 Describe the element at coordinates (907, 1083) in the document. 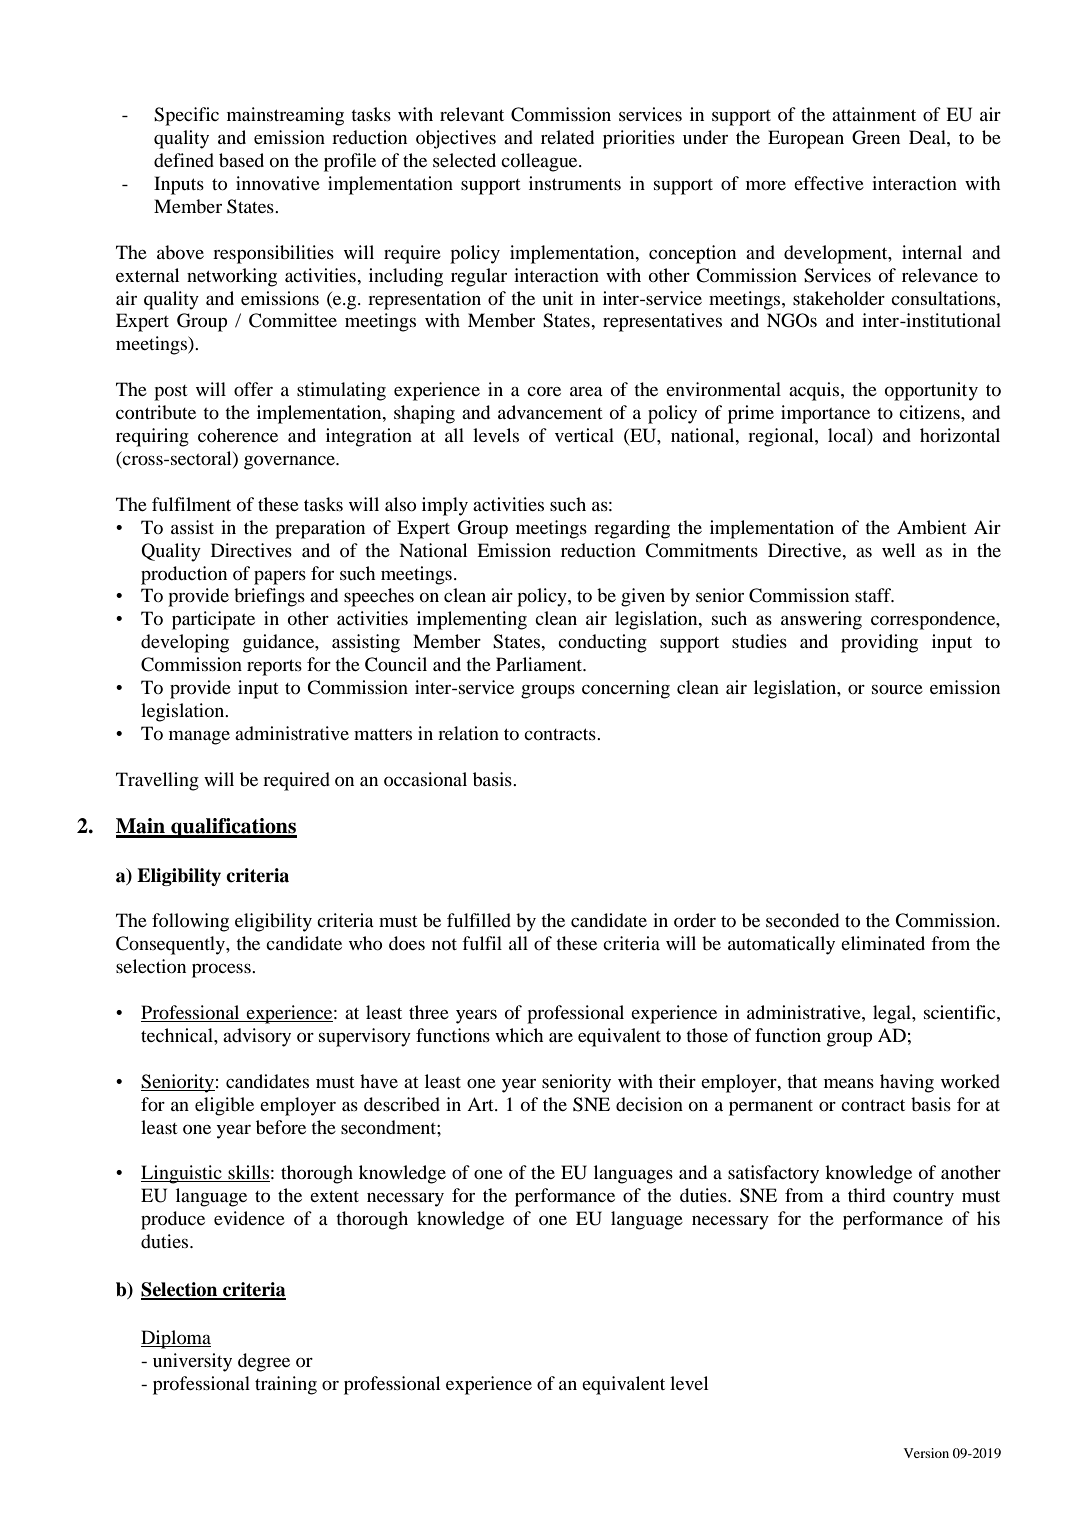

I see `having` at that location.
